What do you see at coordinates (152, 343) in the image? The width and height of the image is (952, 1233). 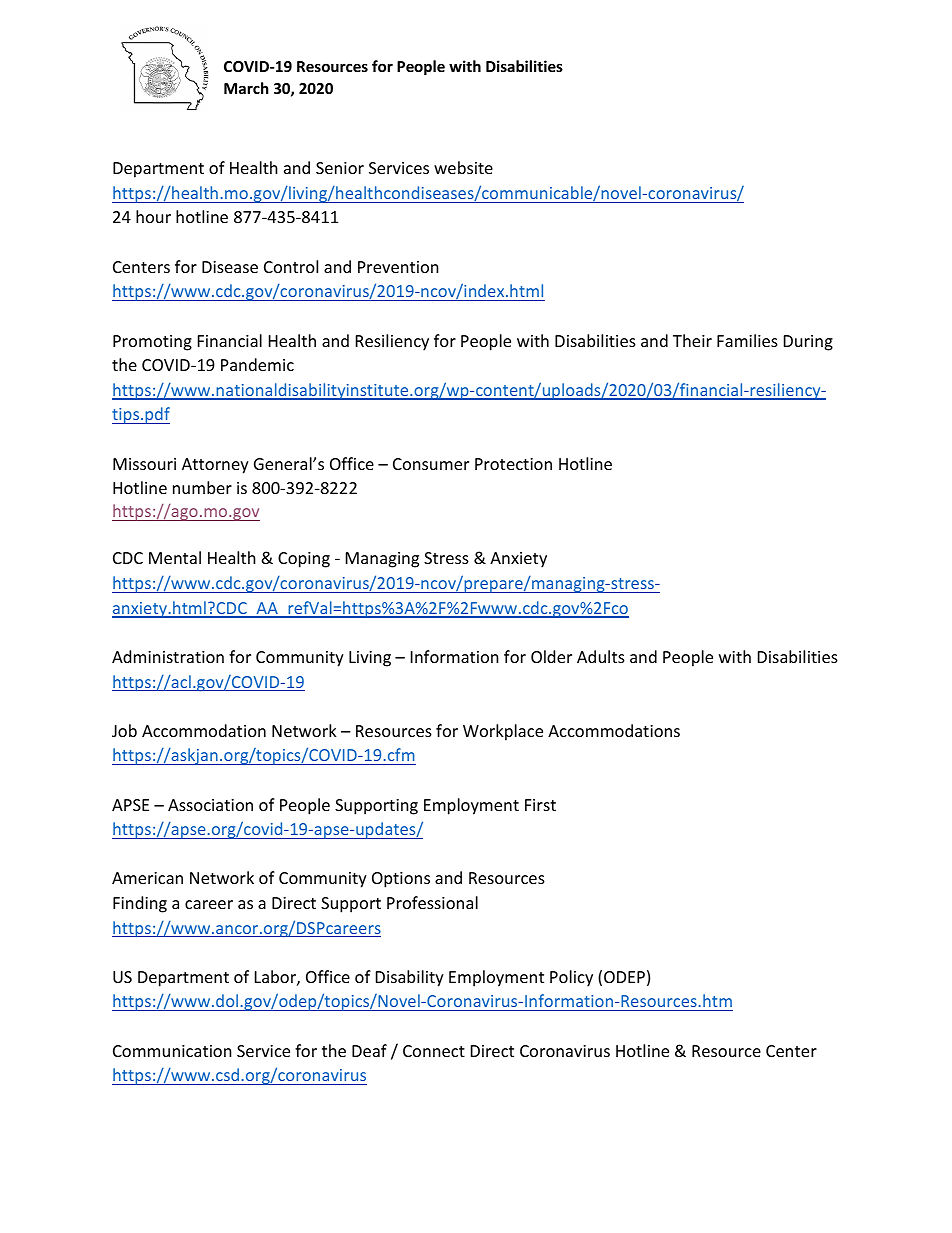 I see `Promoting` at bounding box center [152, 343].
